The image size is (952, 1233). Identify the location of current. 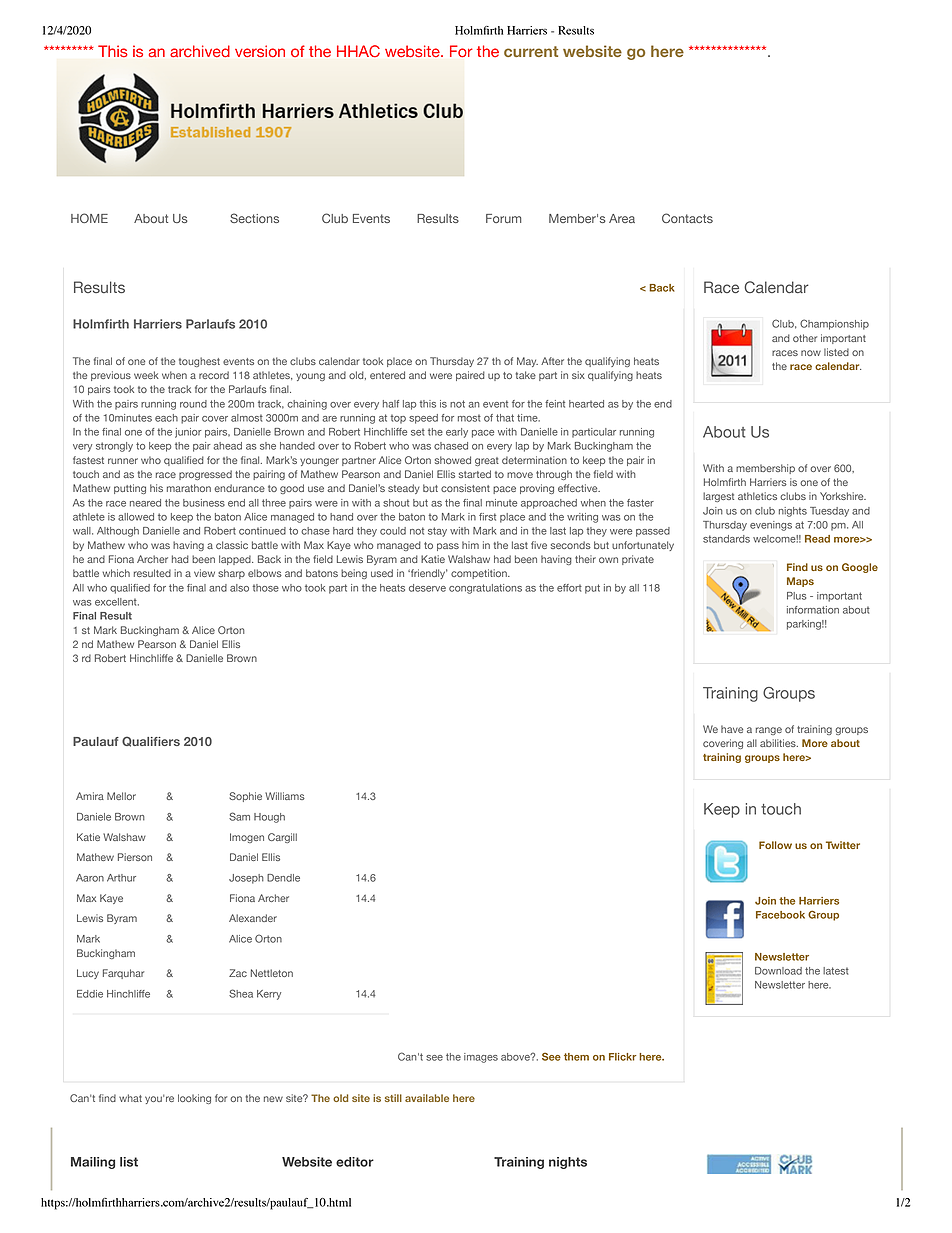
(531, 51).
